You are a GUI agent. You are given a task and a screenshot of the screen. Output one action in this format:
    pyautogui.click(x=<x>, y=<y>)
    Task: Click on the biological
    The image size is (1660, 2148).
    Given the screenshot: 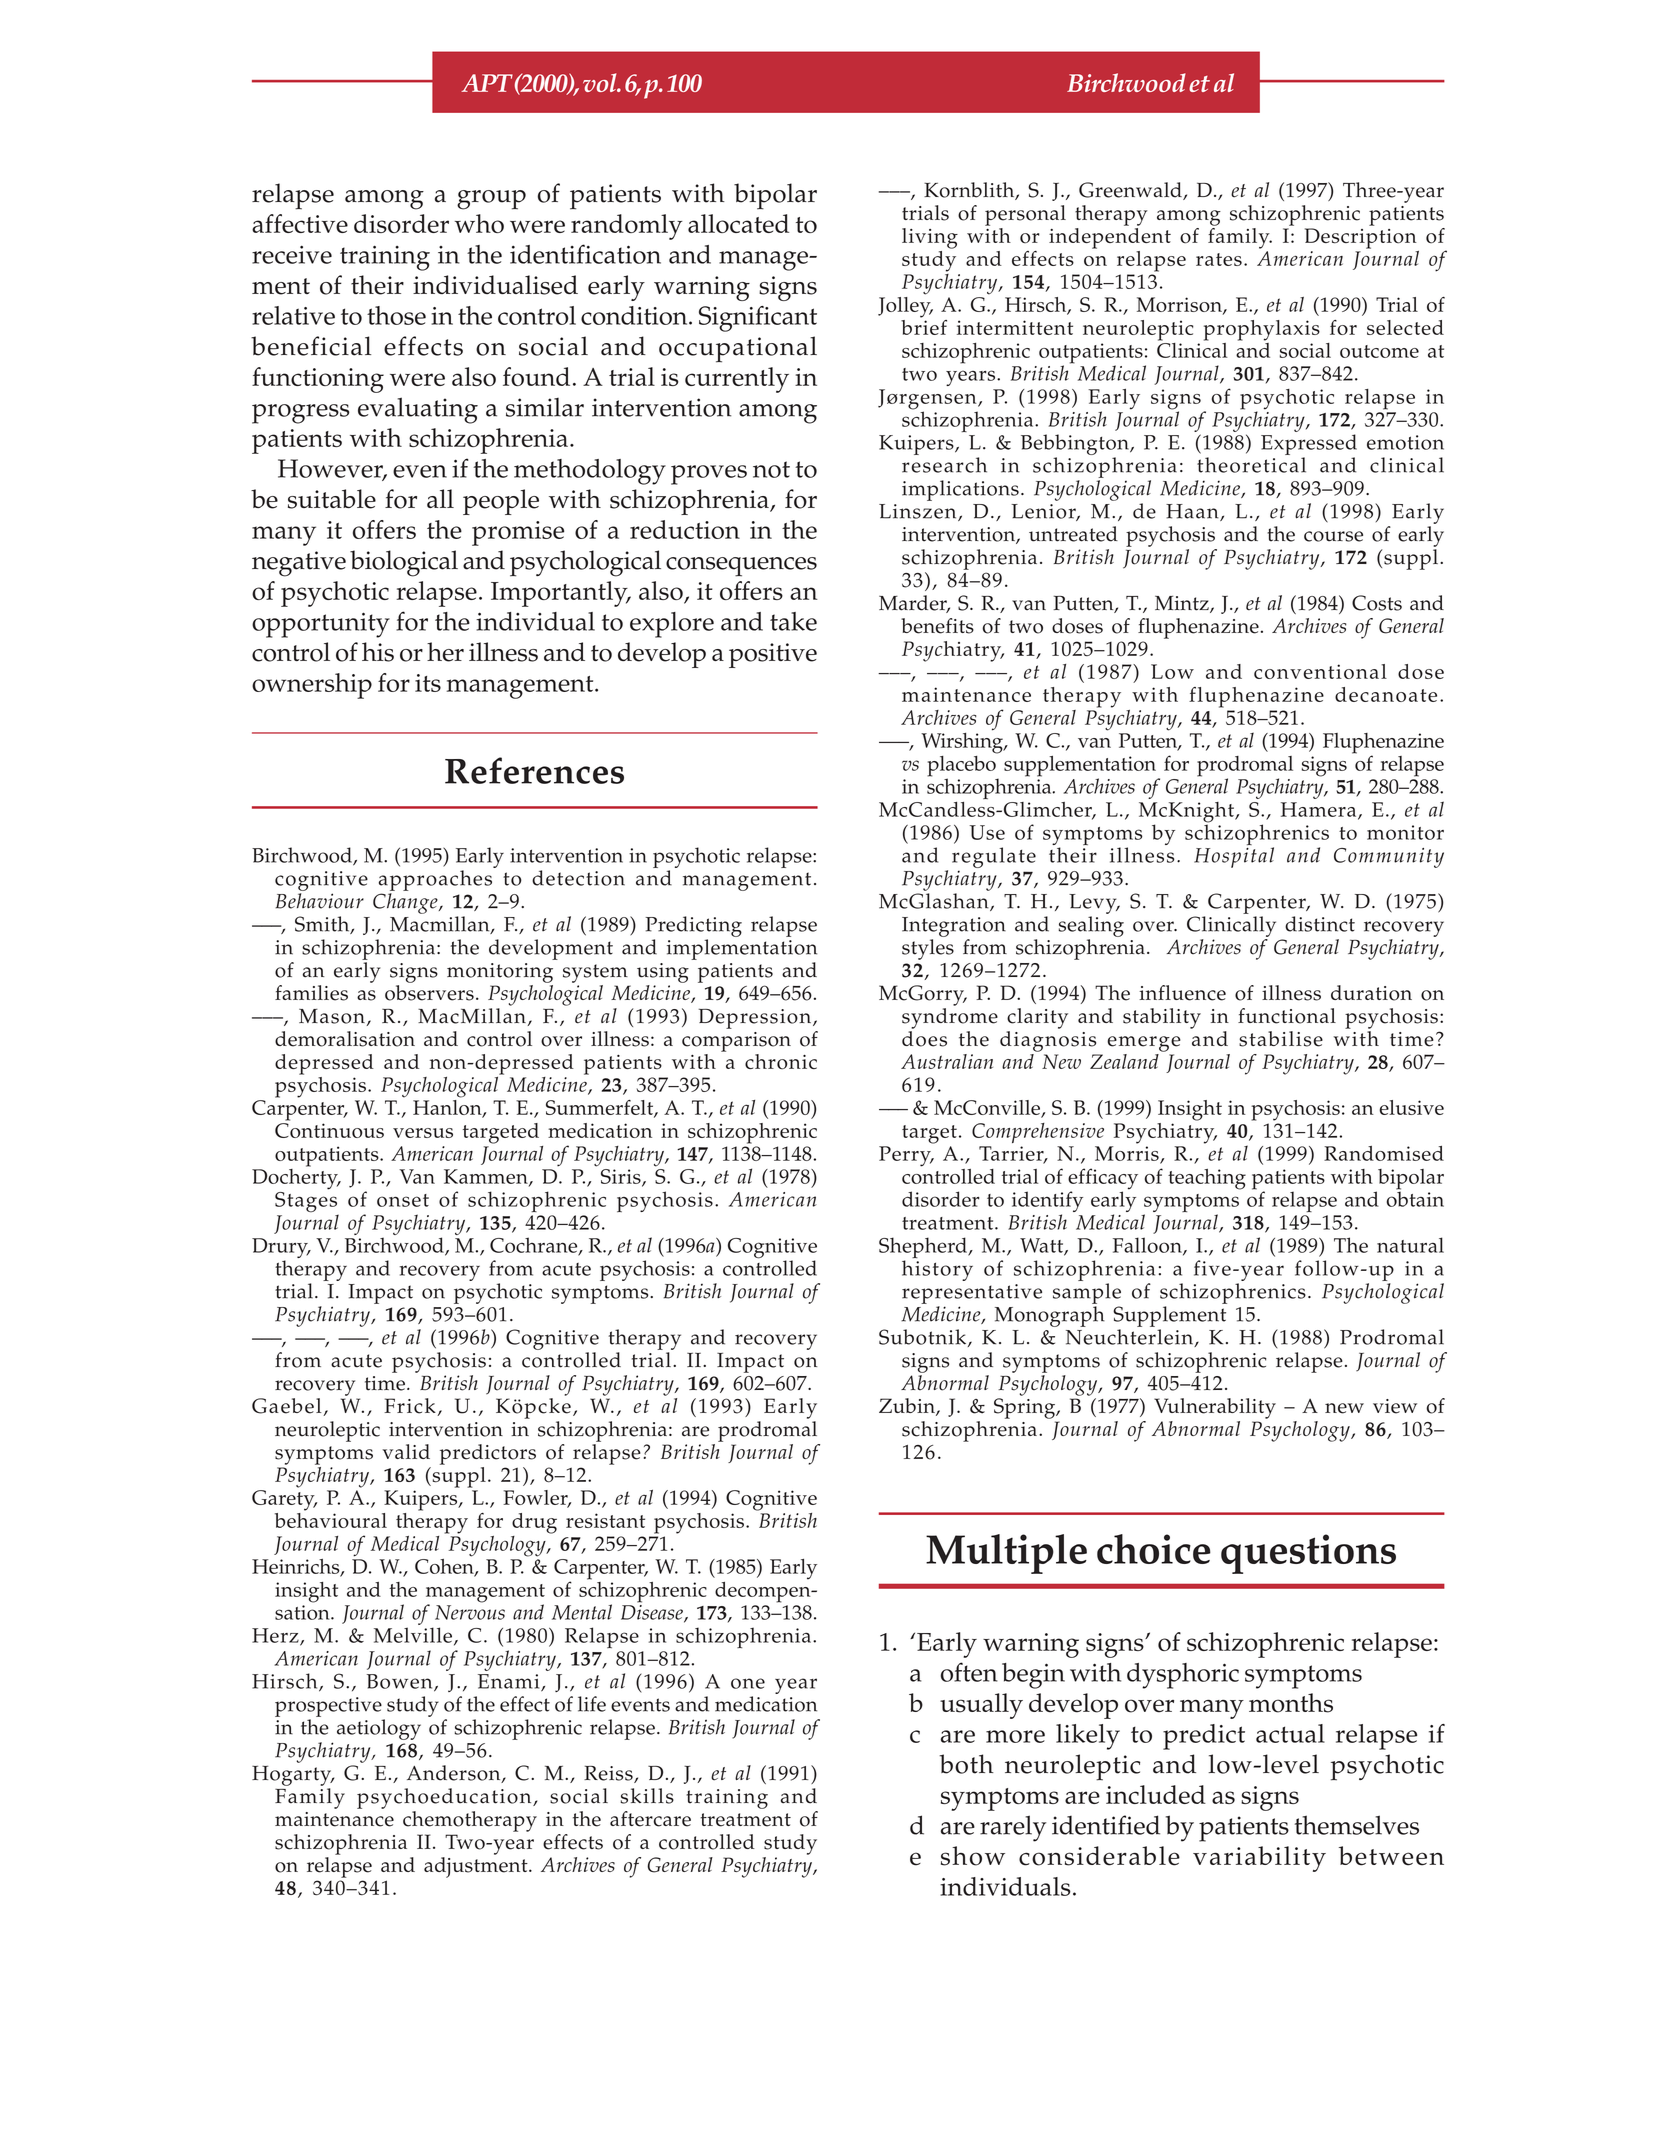 What is the action you would take?
    pyautogui.click(x=404, y=563)
